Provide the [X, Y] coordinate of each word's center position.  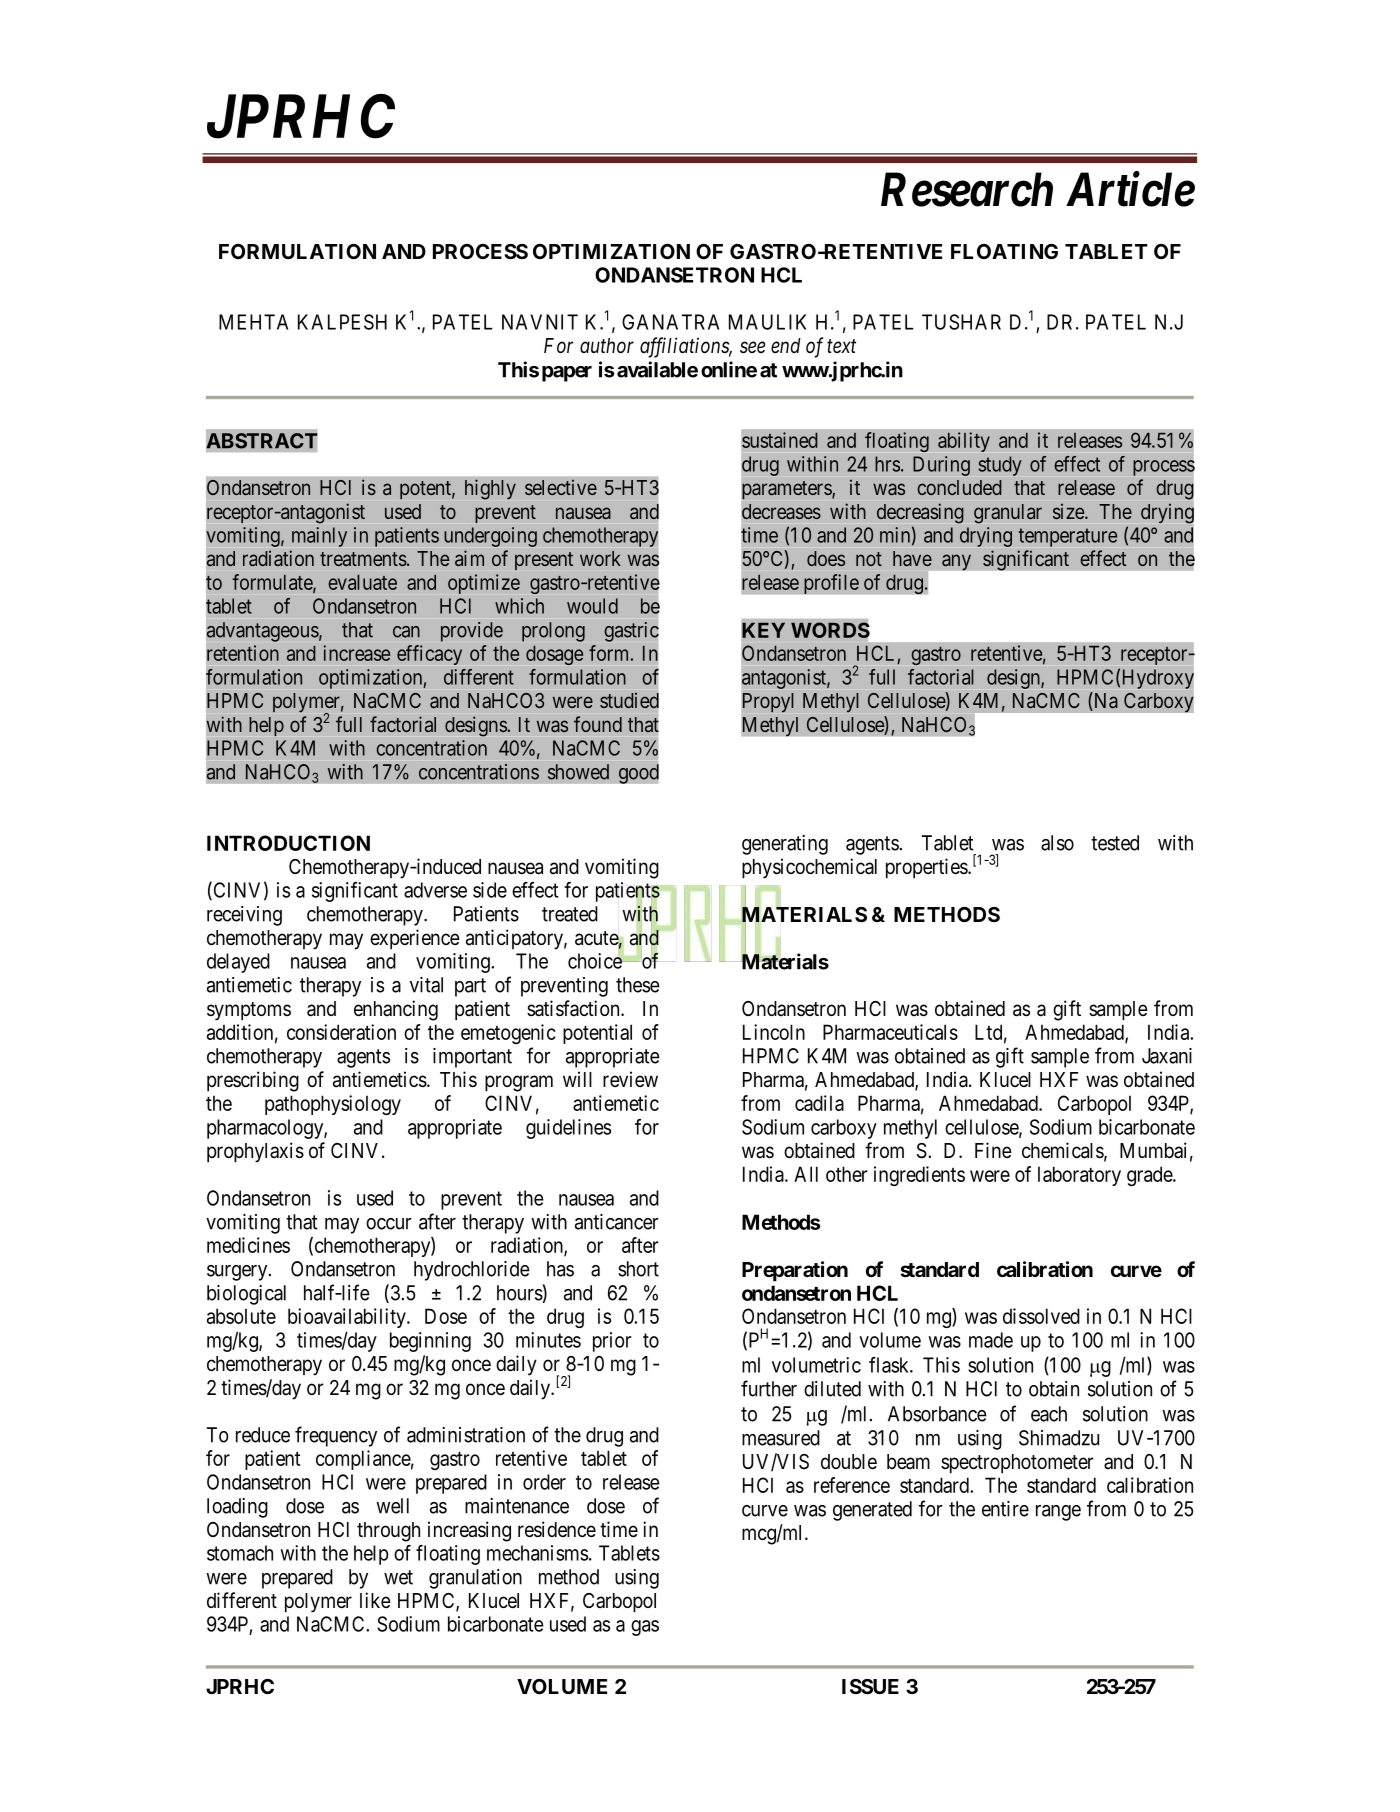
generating [785, 845]
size [1069, 511]
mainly [319, 537]
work [600, 558]
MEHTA [253, 322]
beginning [430, 1342]
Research [967, 189]
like [375, 1600]
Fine [993, 1150]
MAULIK [767, 322]
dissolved [1041, 1316]
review [630, 1079]
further [769, 1388]
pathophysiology [333, 1105]
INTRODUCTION [288, 843]
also [1057, 843]
